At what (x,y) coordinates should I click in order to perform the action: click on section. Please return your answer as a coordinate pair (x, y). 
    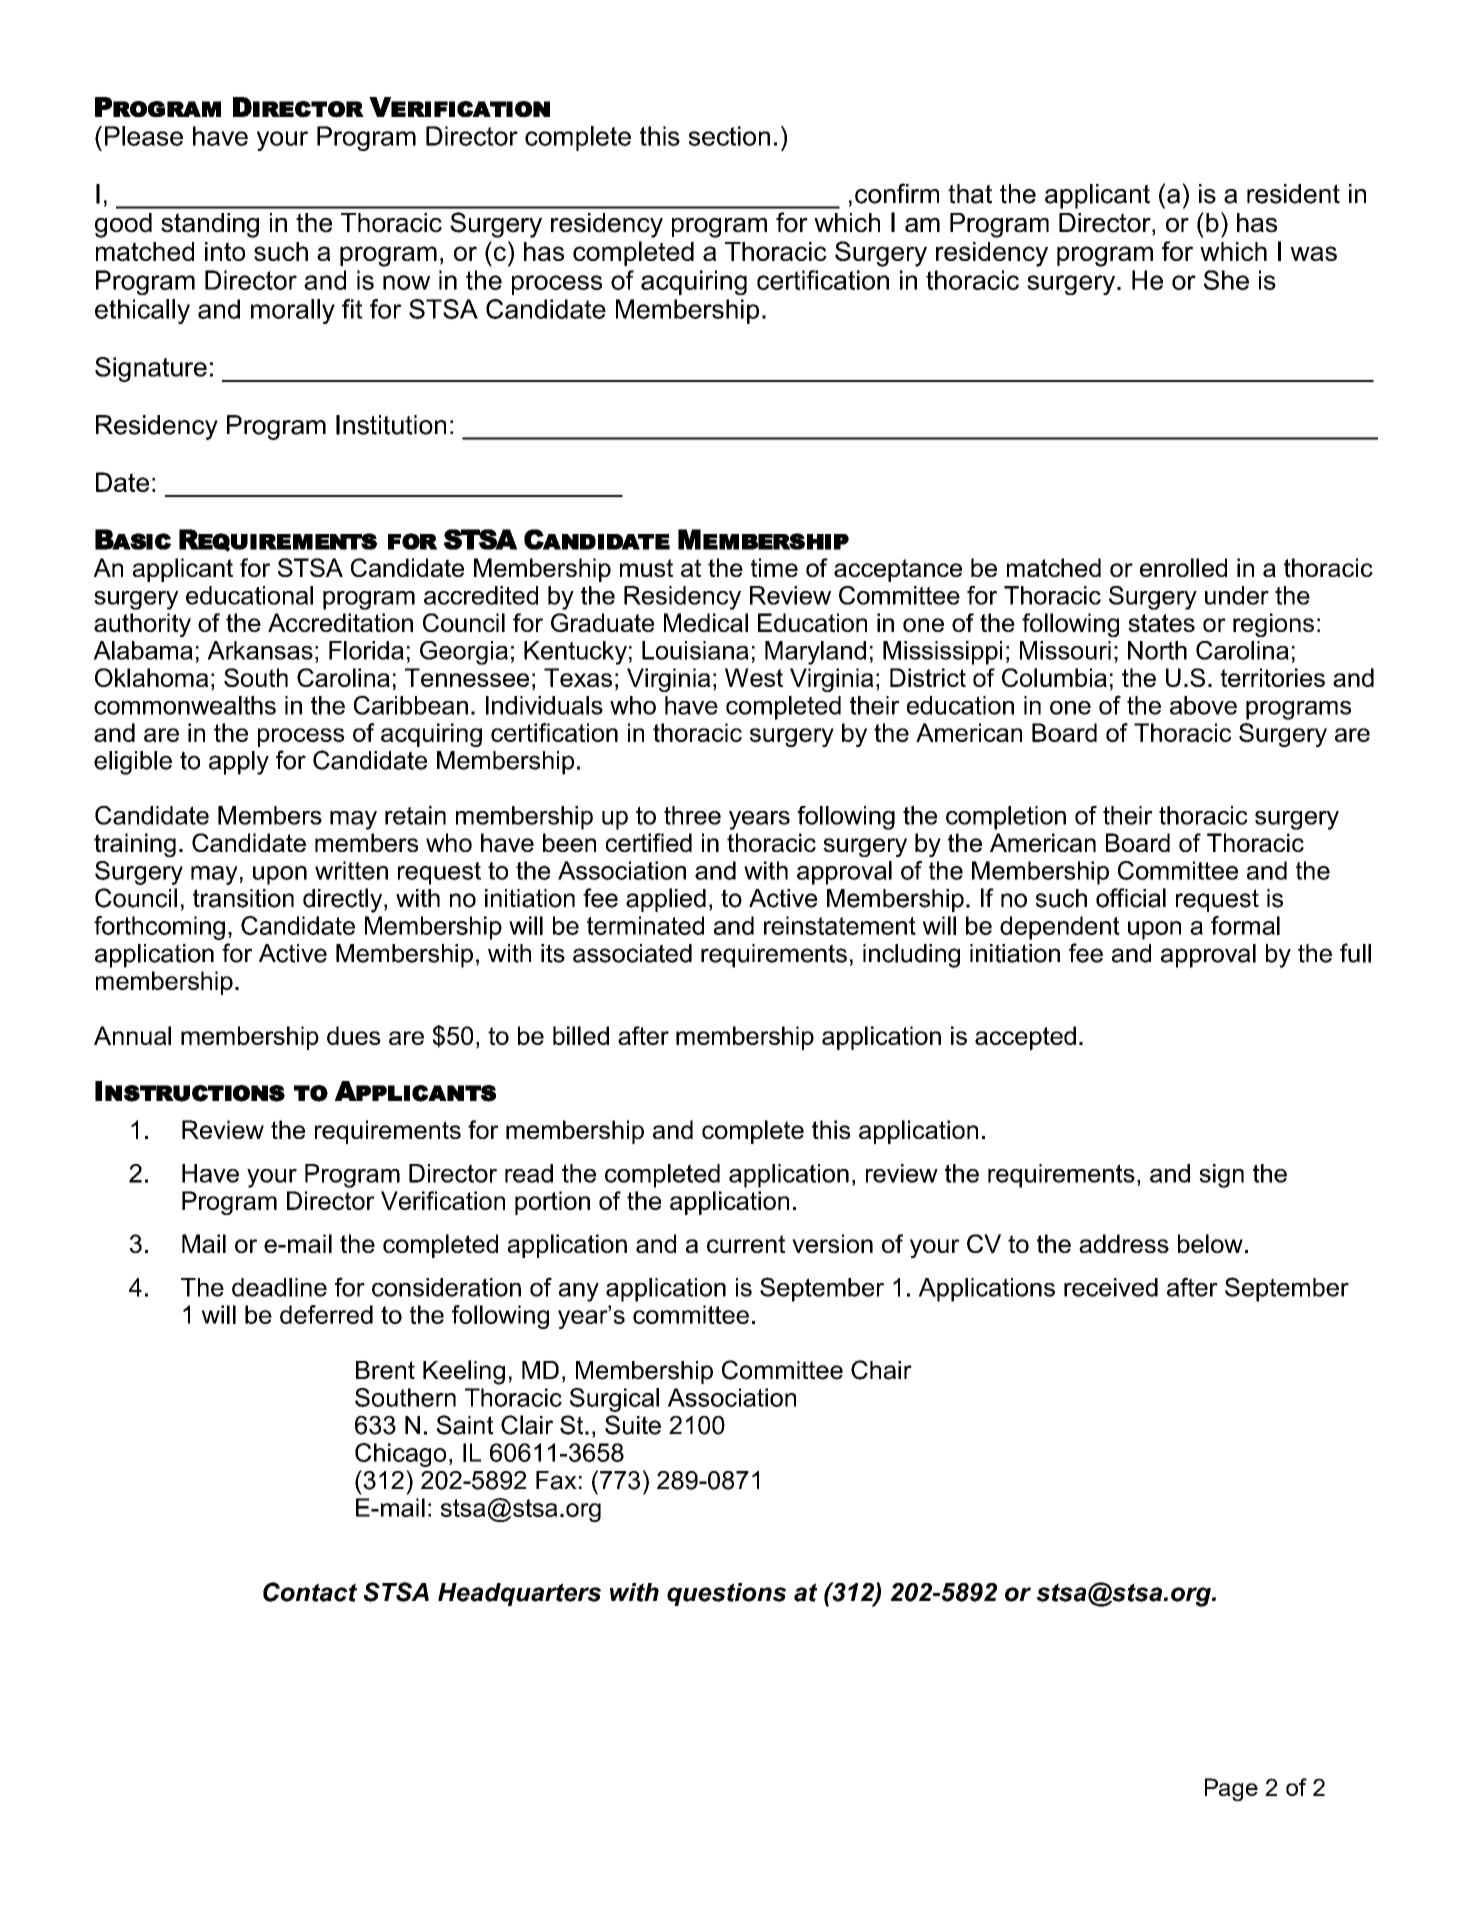
    Looking at the image, I should click on (729, 136).
